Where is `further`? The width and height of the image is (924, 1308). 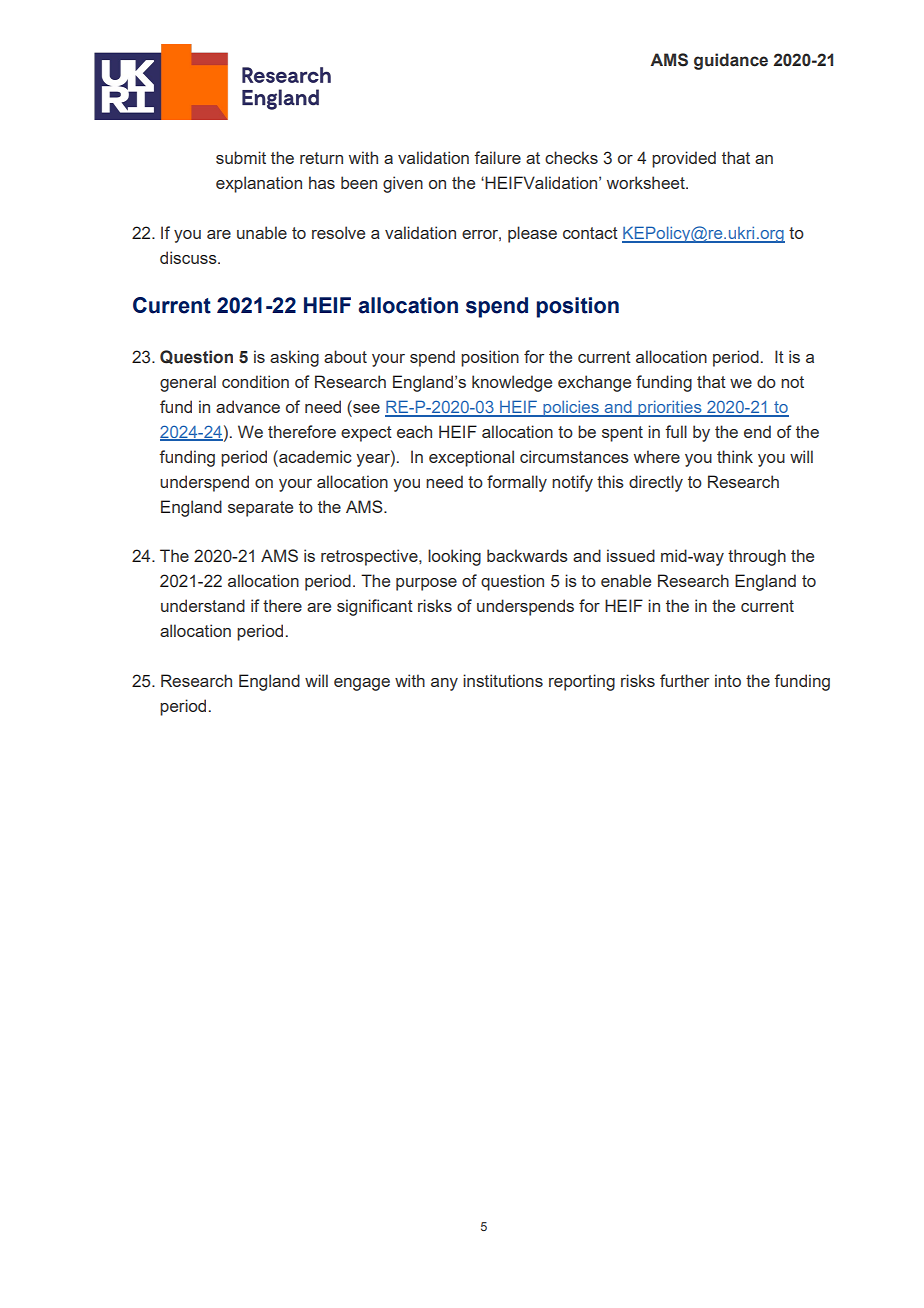
further is located at coordinates (684, 680).
